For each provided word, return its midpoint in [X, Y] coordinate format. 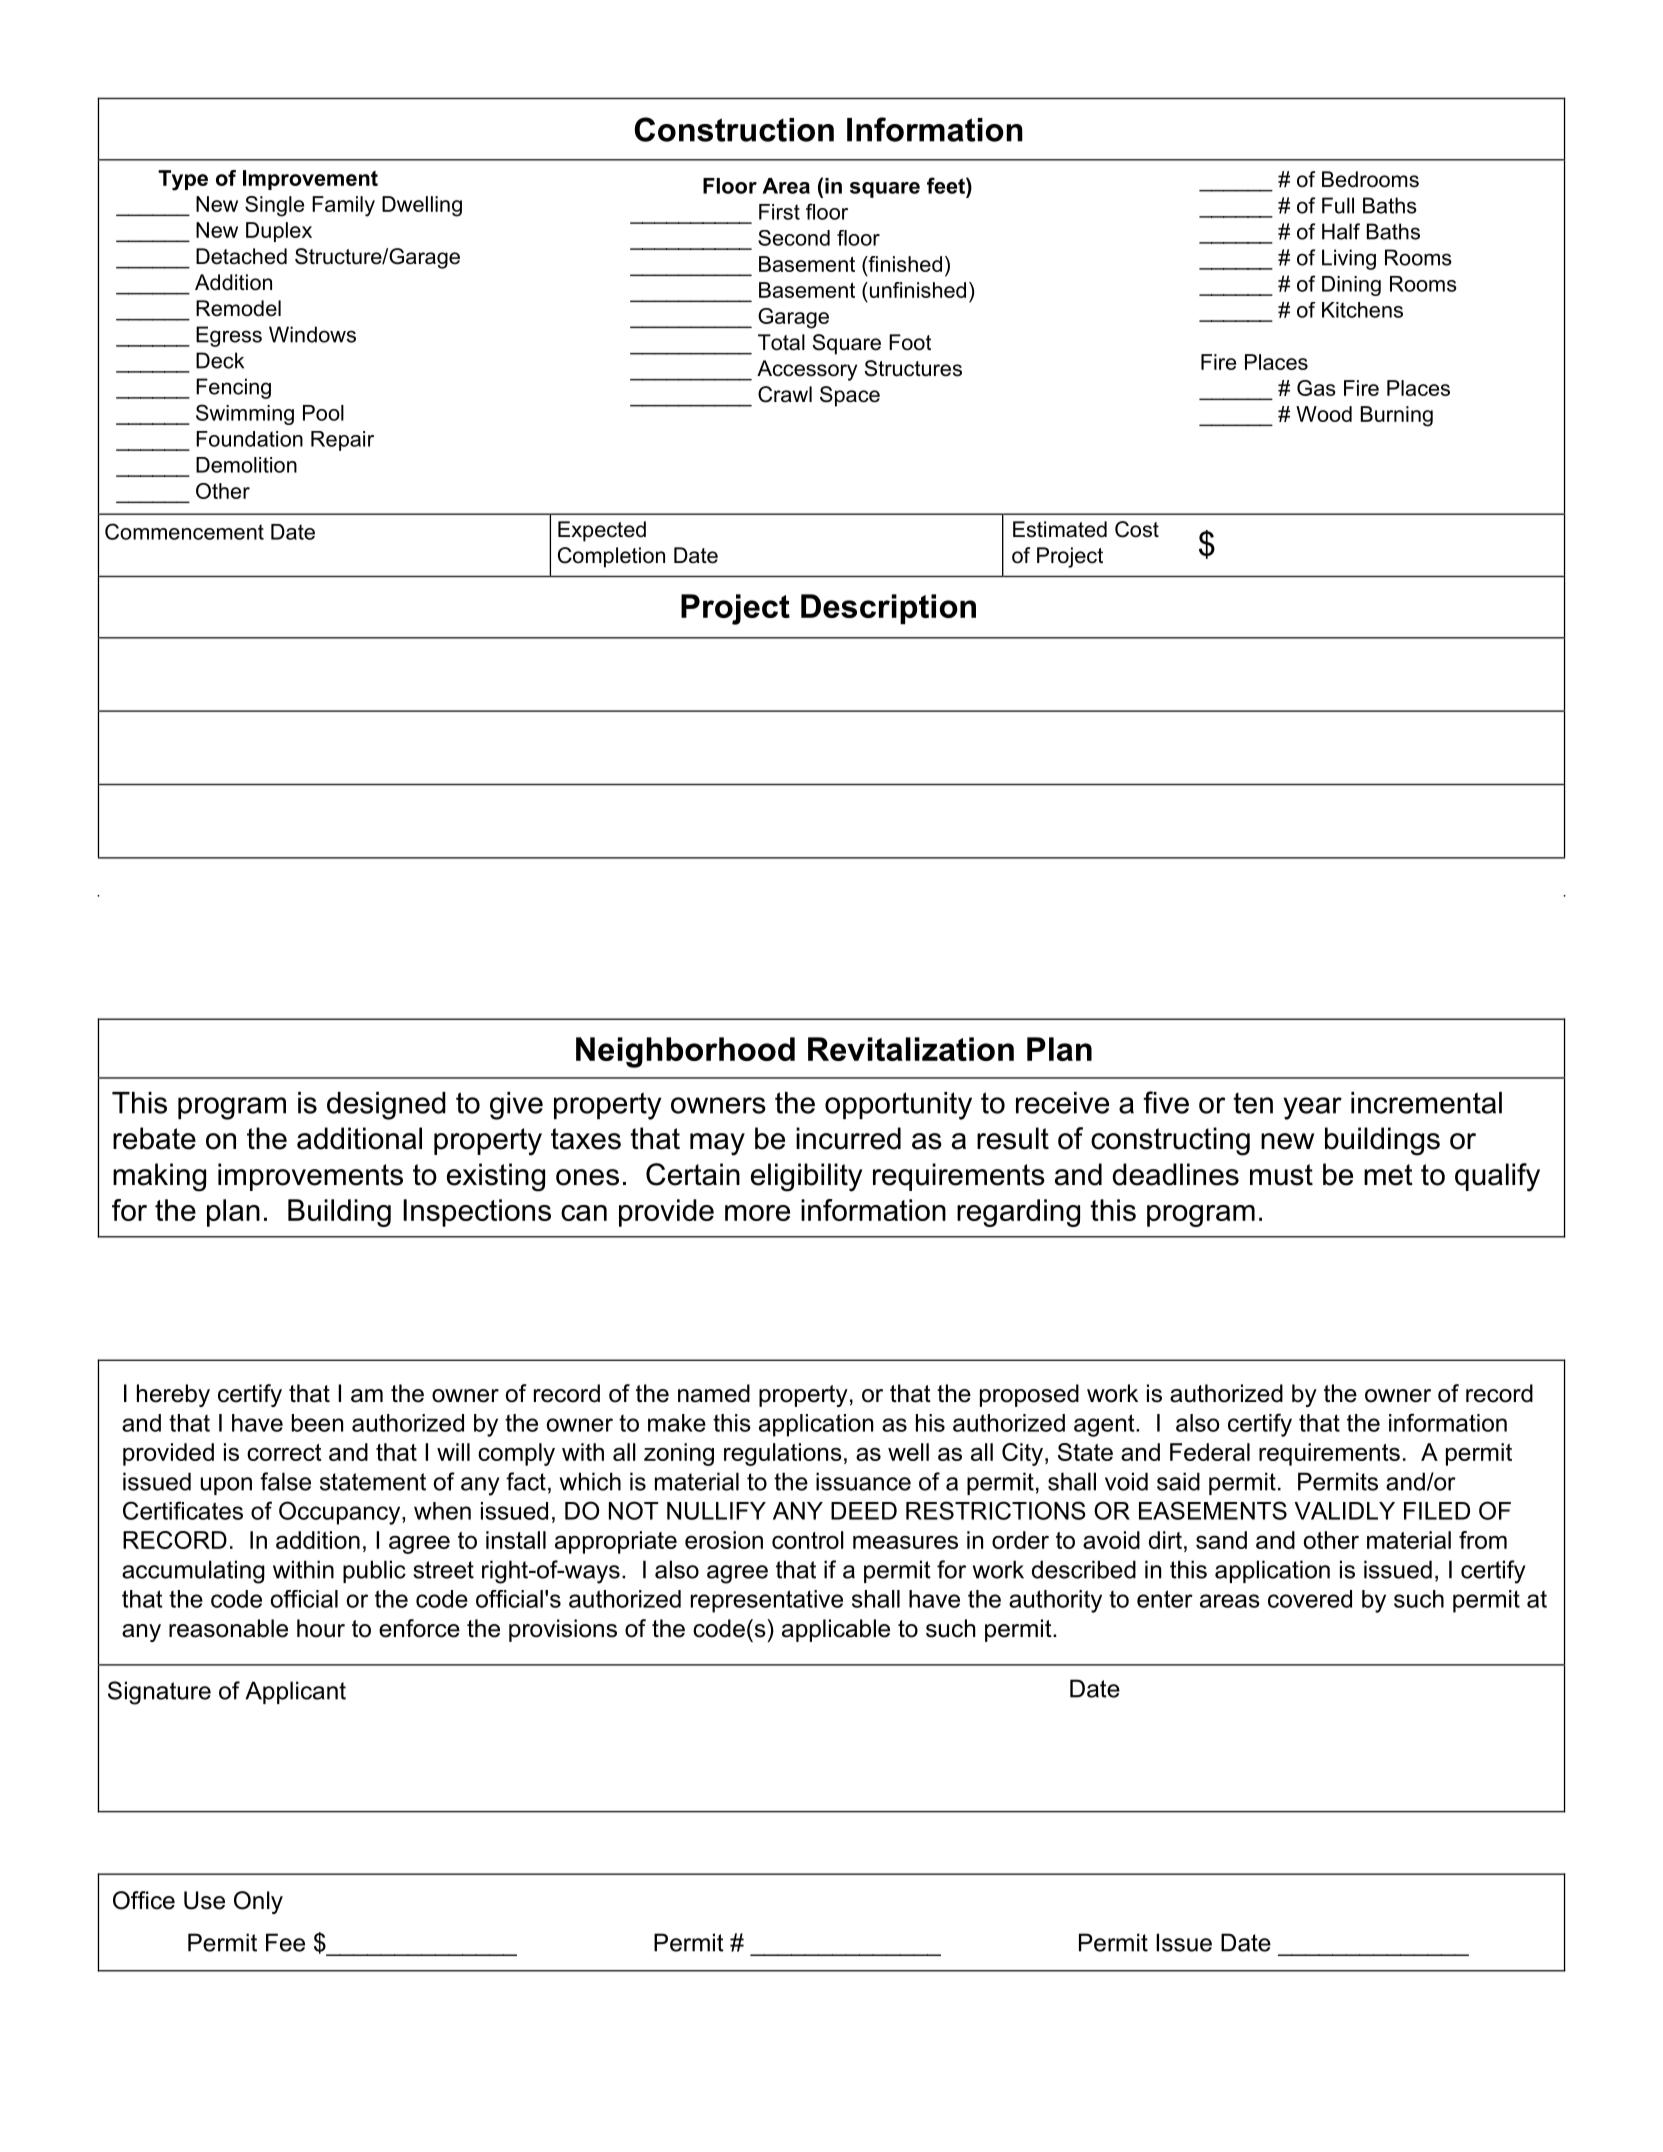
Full [1338, 205]
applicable [836, 1630]
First [779, 212]
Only [258, 1902]
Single [274, 206]
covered [1310, 1599]
